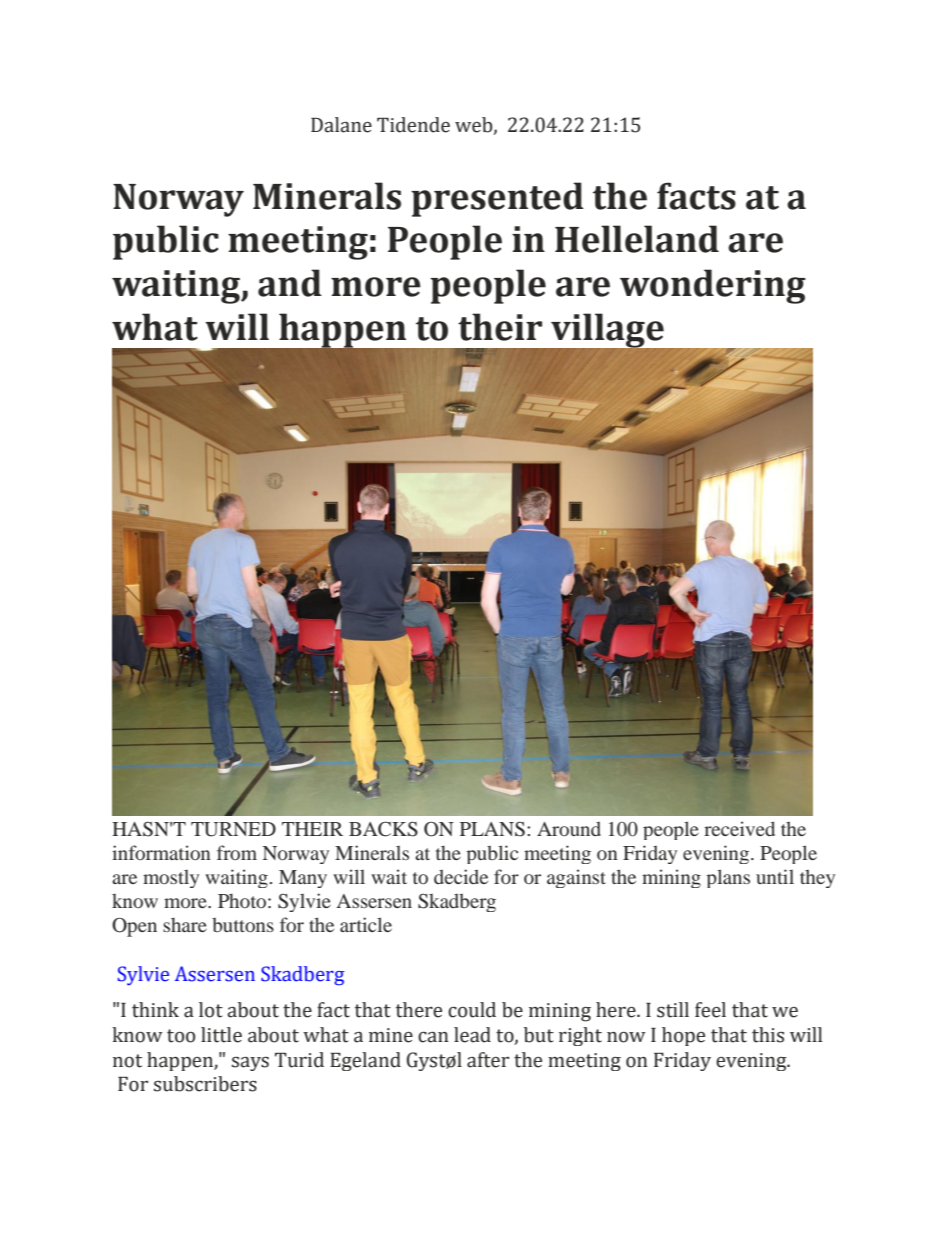 The height and width of the screenshot is (1233, 952). I want to click on article, so click(366, 924).
